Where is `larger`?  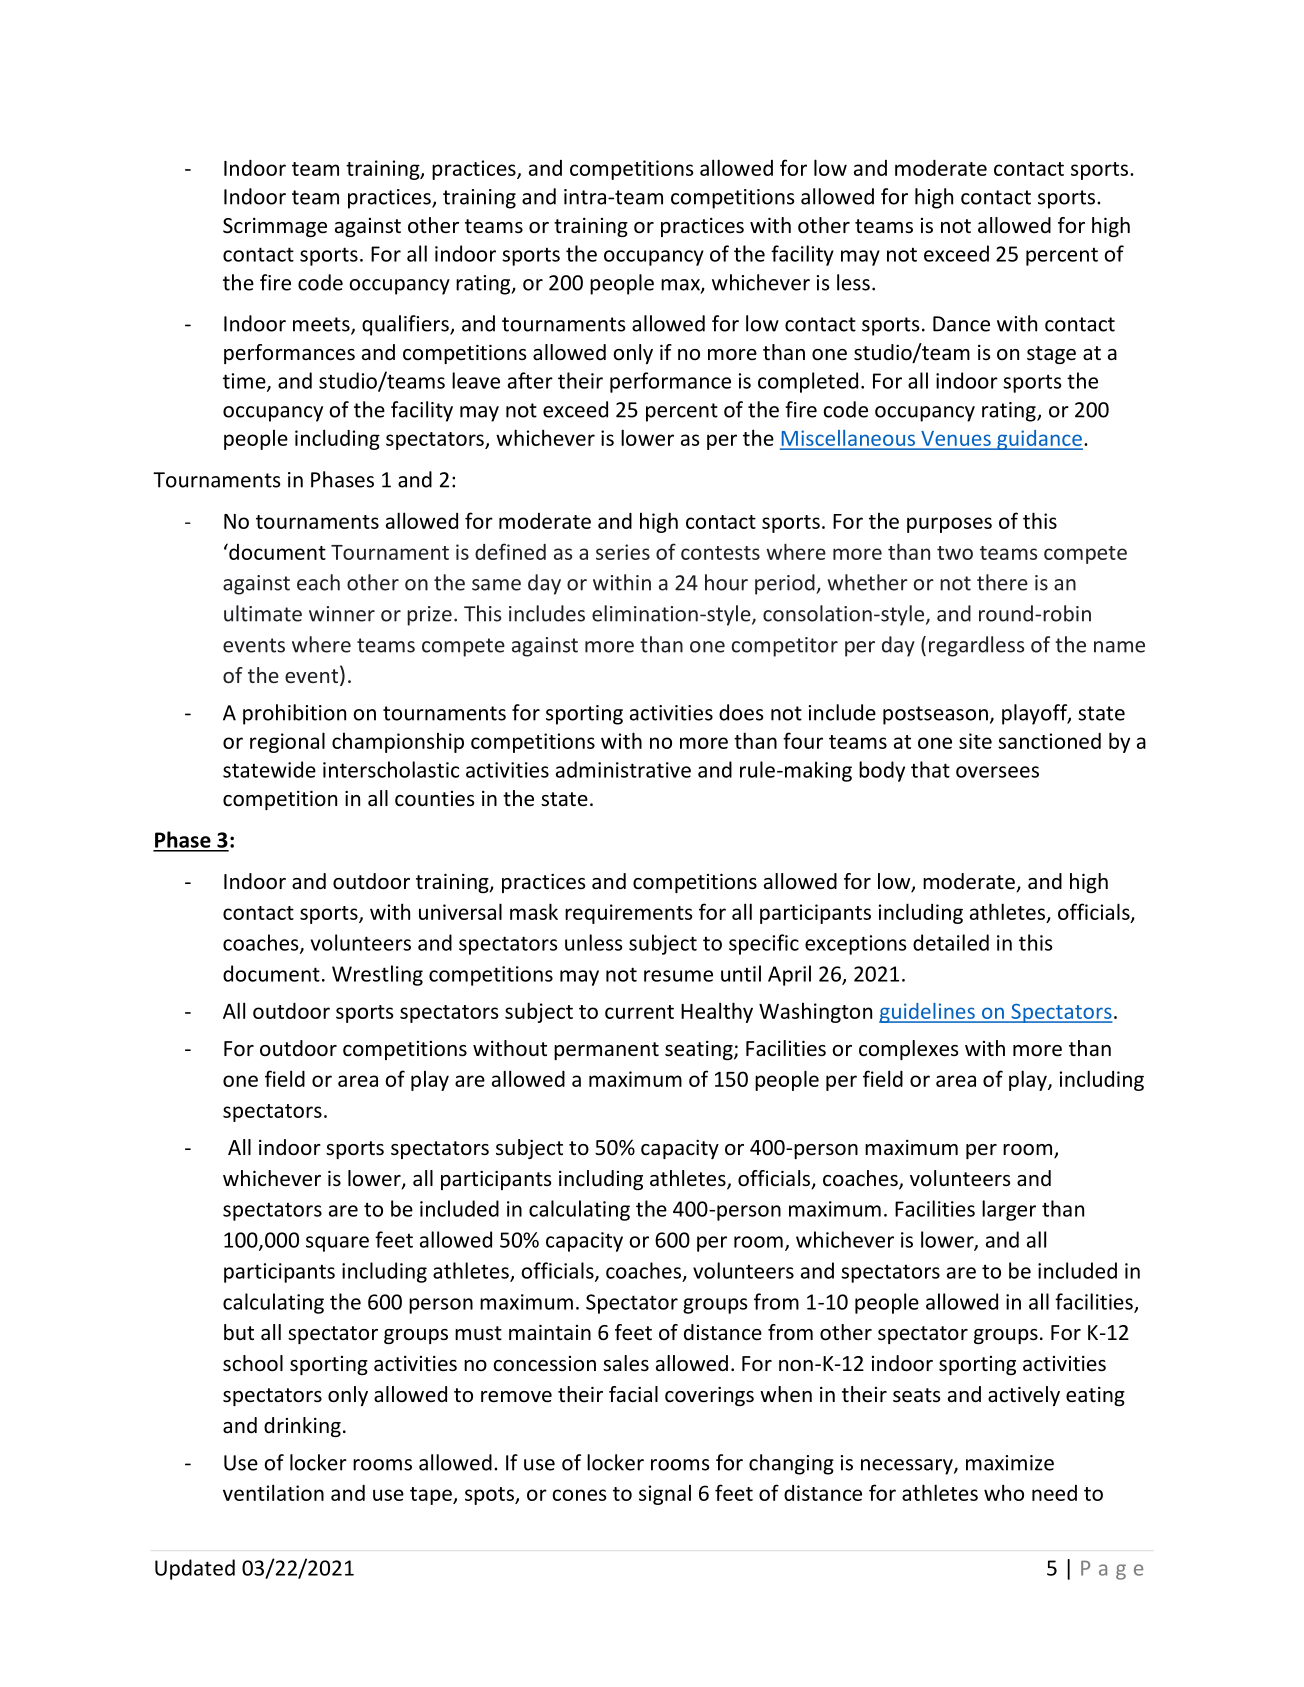
larger is located at coordinates (1009, 1210).
